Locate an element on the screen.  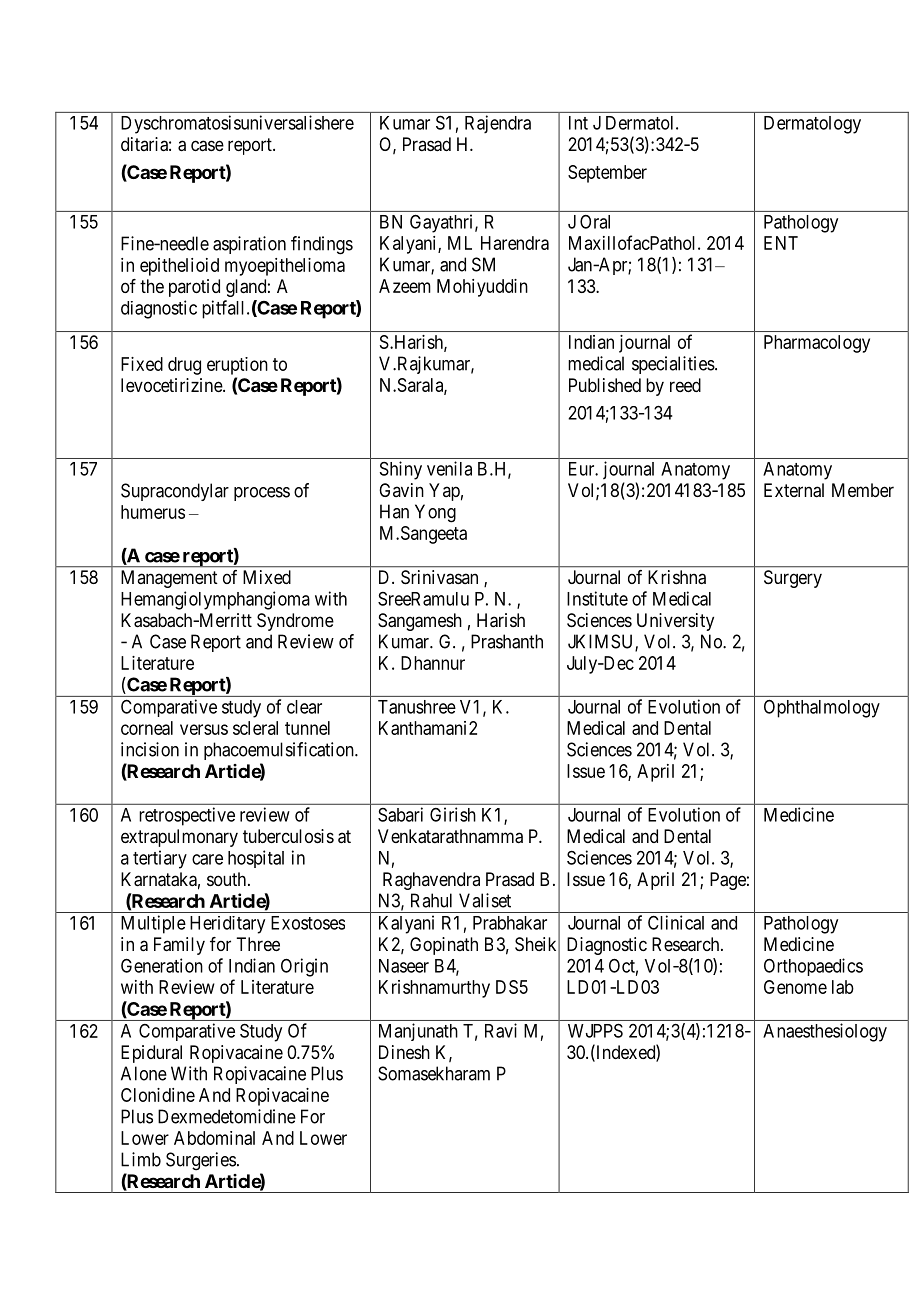
September is located at coordinates (607, 174).
